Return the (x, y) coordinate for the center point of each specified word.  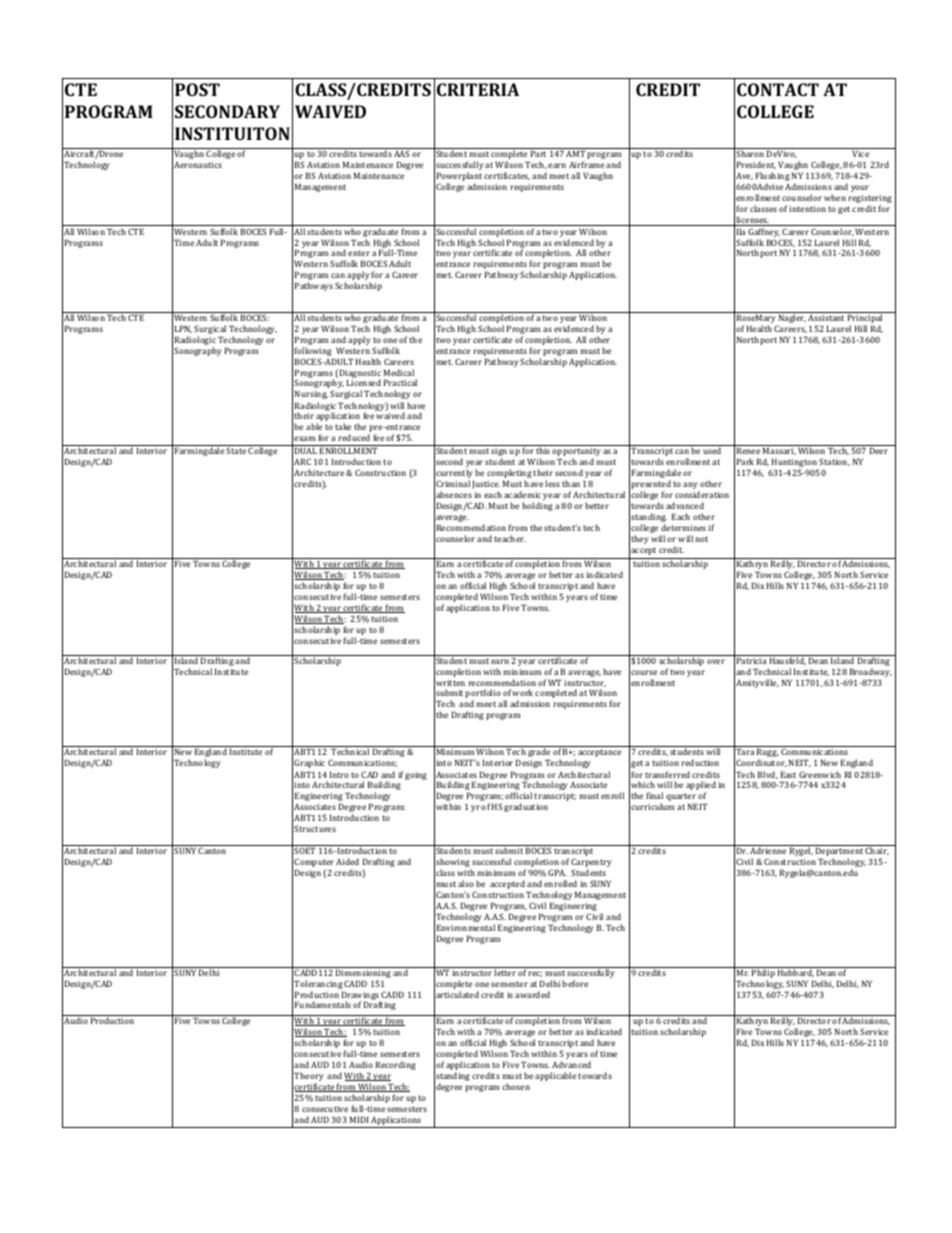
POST (197, 89)
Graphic (309, 763)
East (788, 774)
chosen (516, 1086)
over (716, 661)
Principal (865, 319)
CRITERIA (478, 89)
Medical (399, 372)
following (314, 353)
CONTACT (778, 89)
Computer (314, 864)
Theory (309, 1078)
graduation (526, 807)
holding (537, 506)
